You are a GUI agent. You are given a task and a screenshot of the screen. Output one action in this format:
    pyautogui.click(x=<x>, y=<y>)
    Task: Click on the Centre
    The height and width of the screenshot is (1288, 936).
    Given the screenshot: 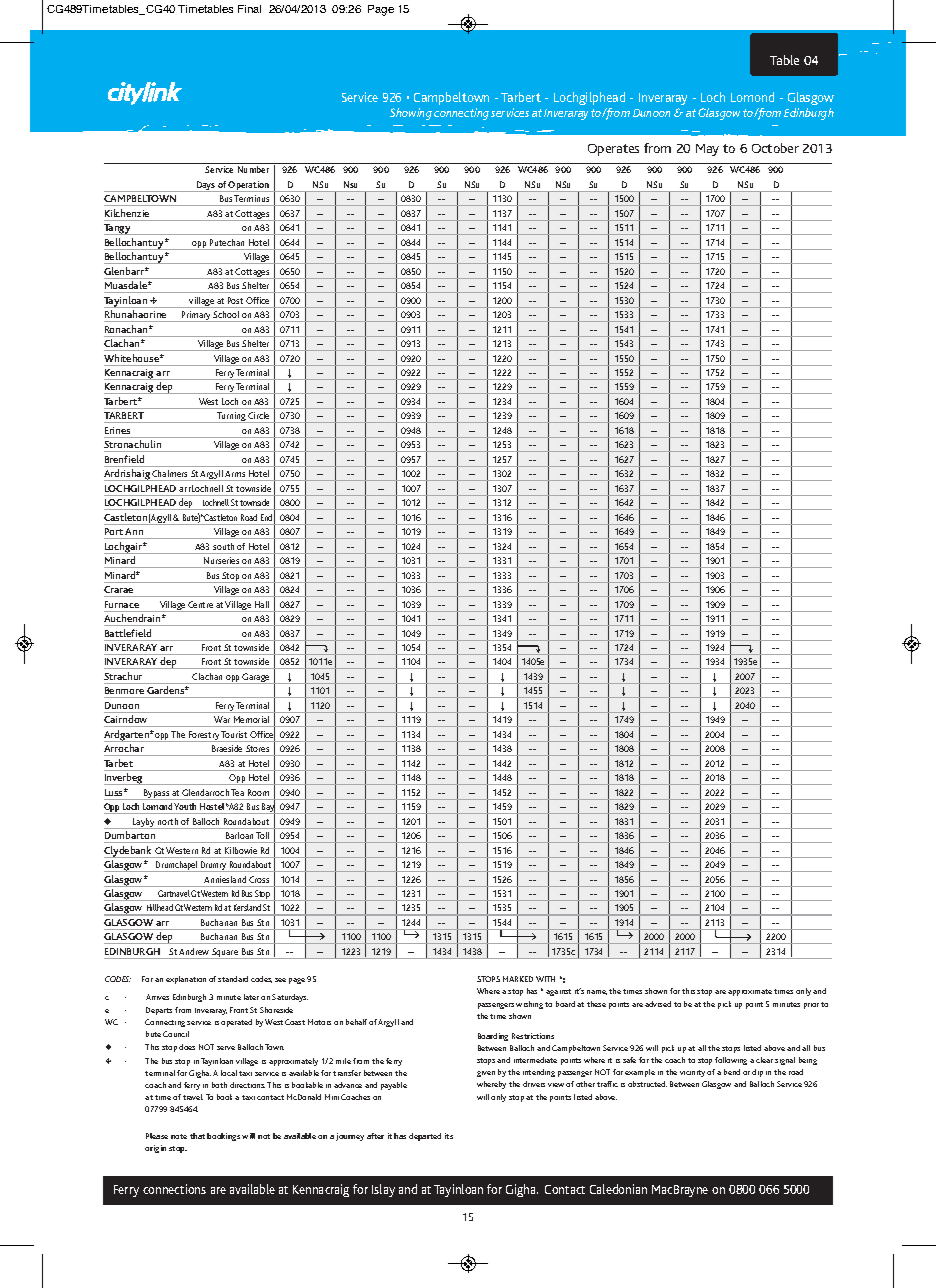 What is the action you would take?
    pyautogui.click(x=200, y=604)
